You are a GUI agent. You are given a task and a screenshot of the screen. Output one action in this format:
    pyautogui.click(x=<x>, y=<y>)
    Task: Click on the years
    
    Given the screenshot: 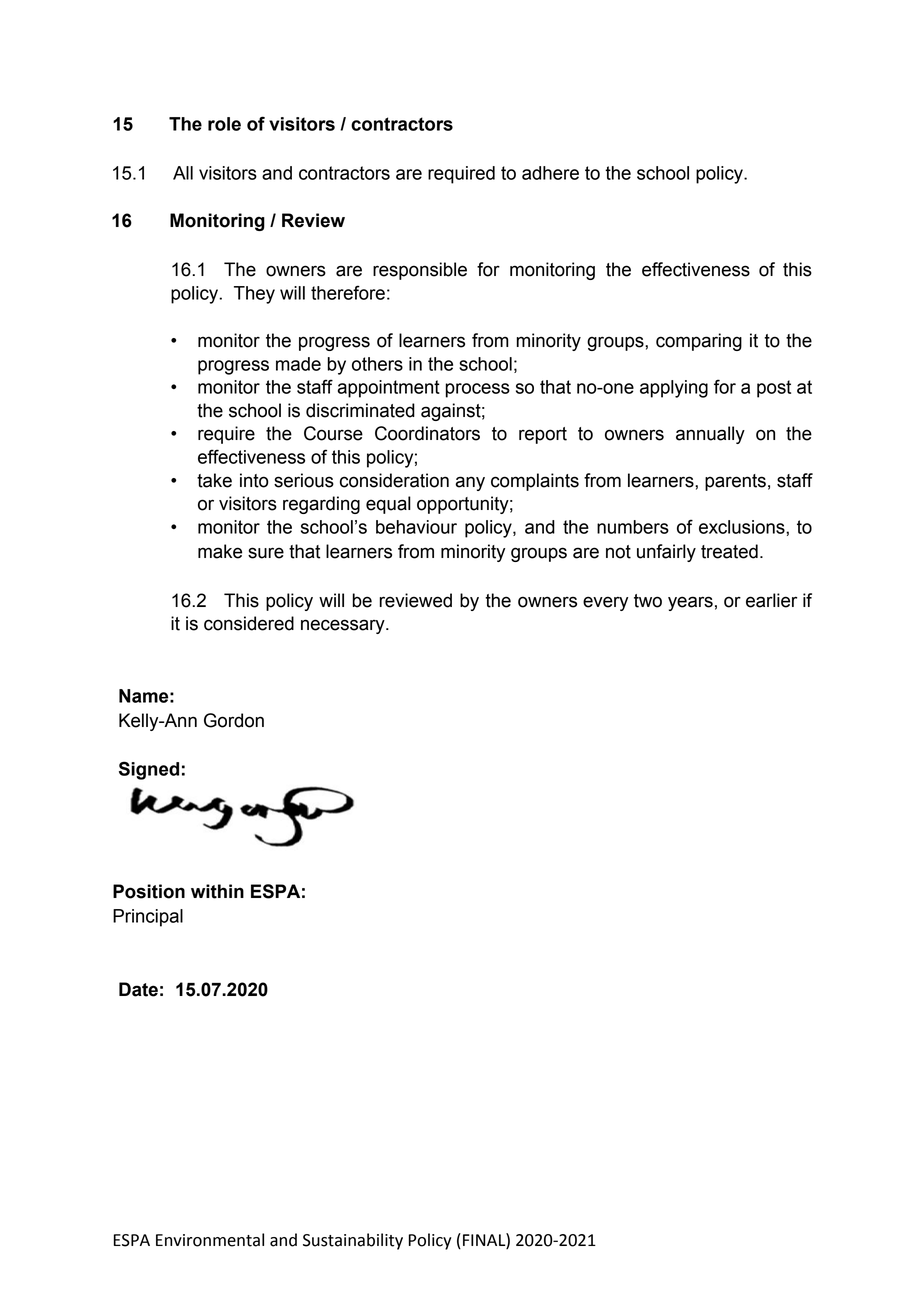 What is the action you would take?
    pyautogui.click(x=690, y=603)
